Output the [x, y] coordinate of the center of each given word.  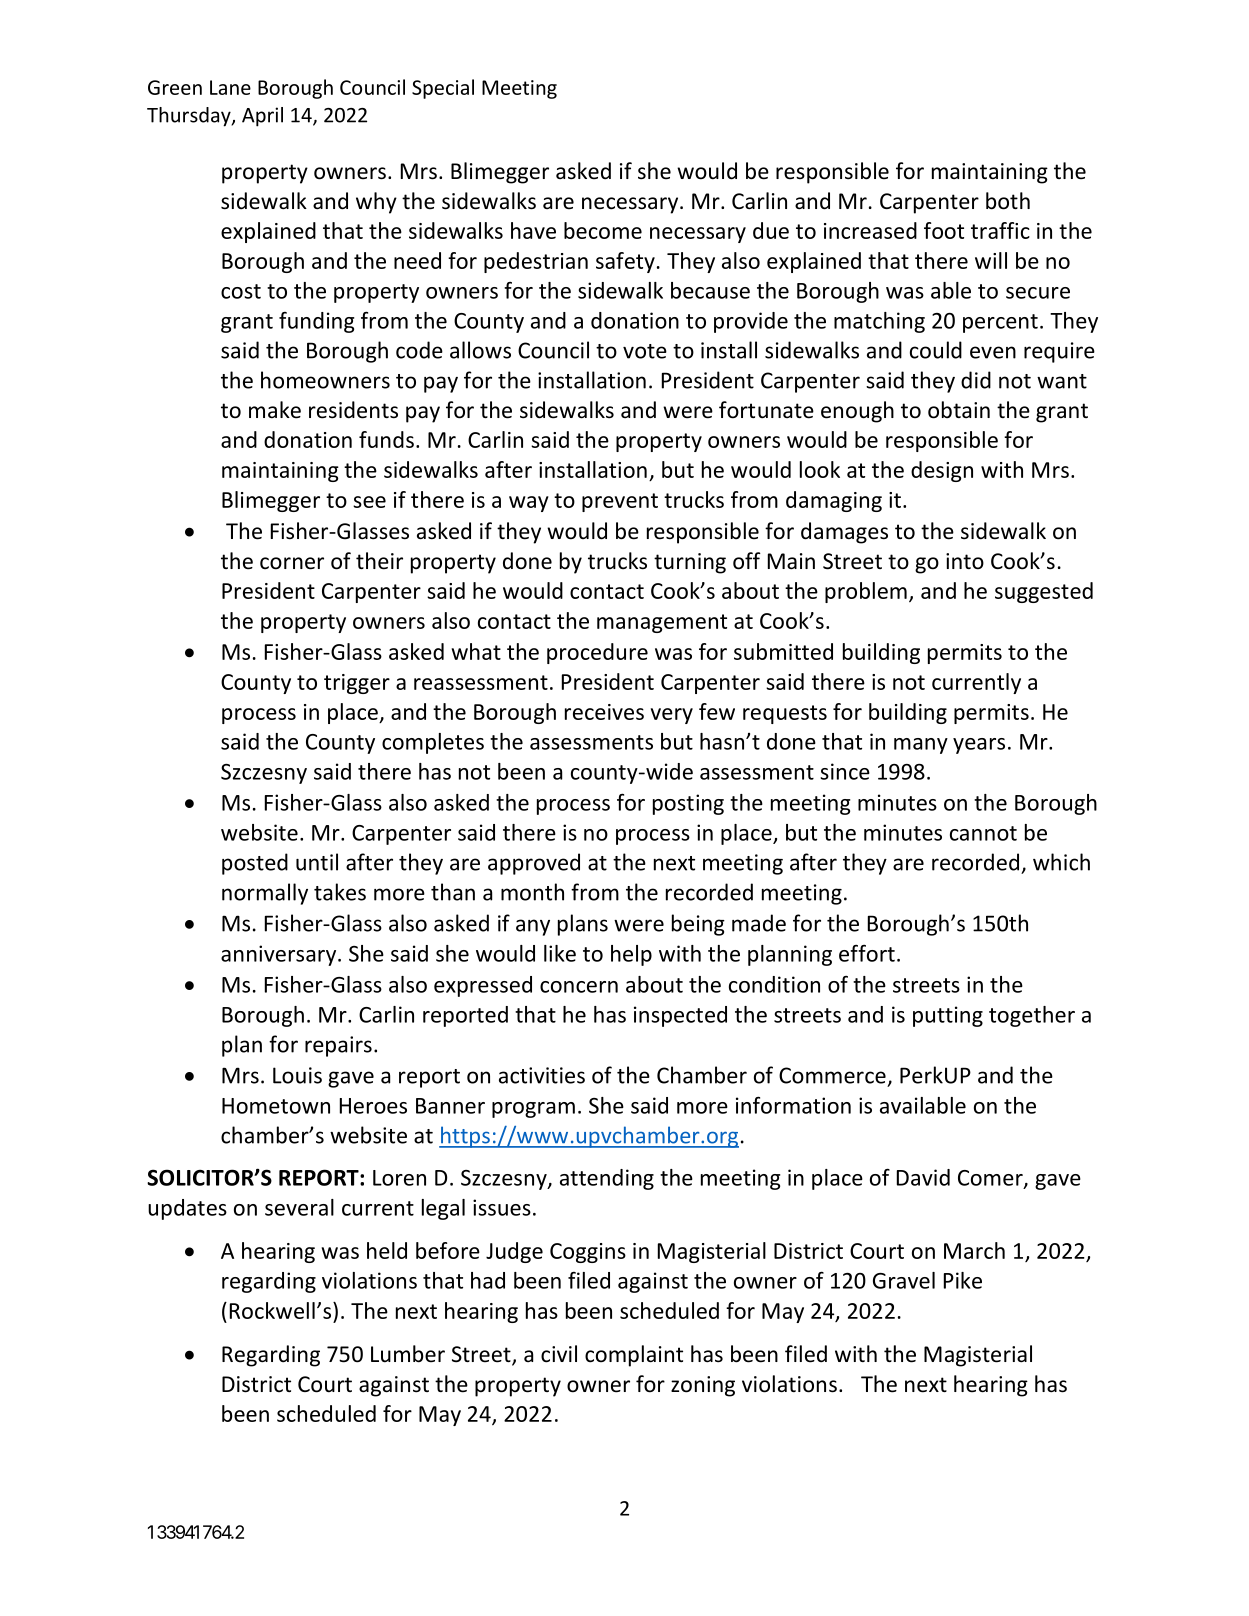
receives [604, 712]
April [262, 117]
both [1008, 201]
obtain [959, 410]
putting [948, 1016]
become [603, 230]
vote [645, 351]
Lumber [408, 1354]
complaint [634, 1356]
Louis [297, 1075]
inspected [680, 1016]
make [275, 410]
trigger [357, 684]
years [979, 746]
